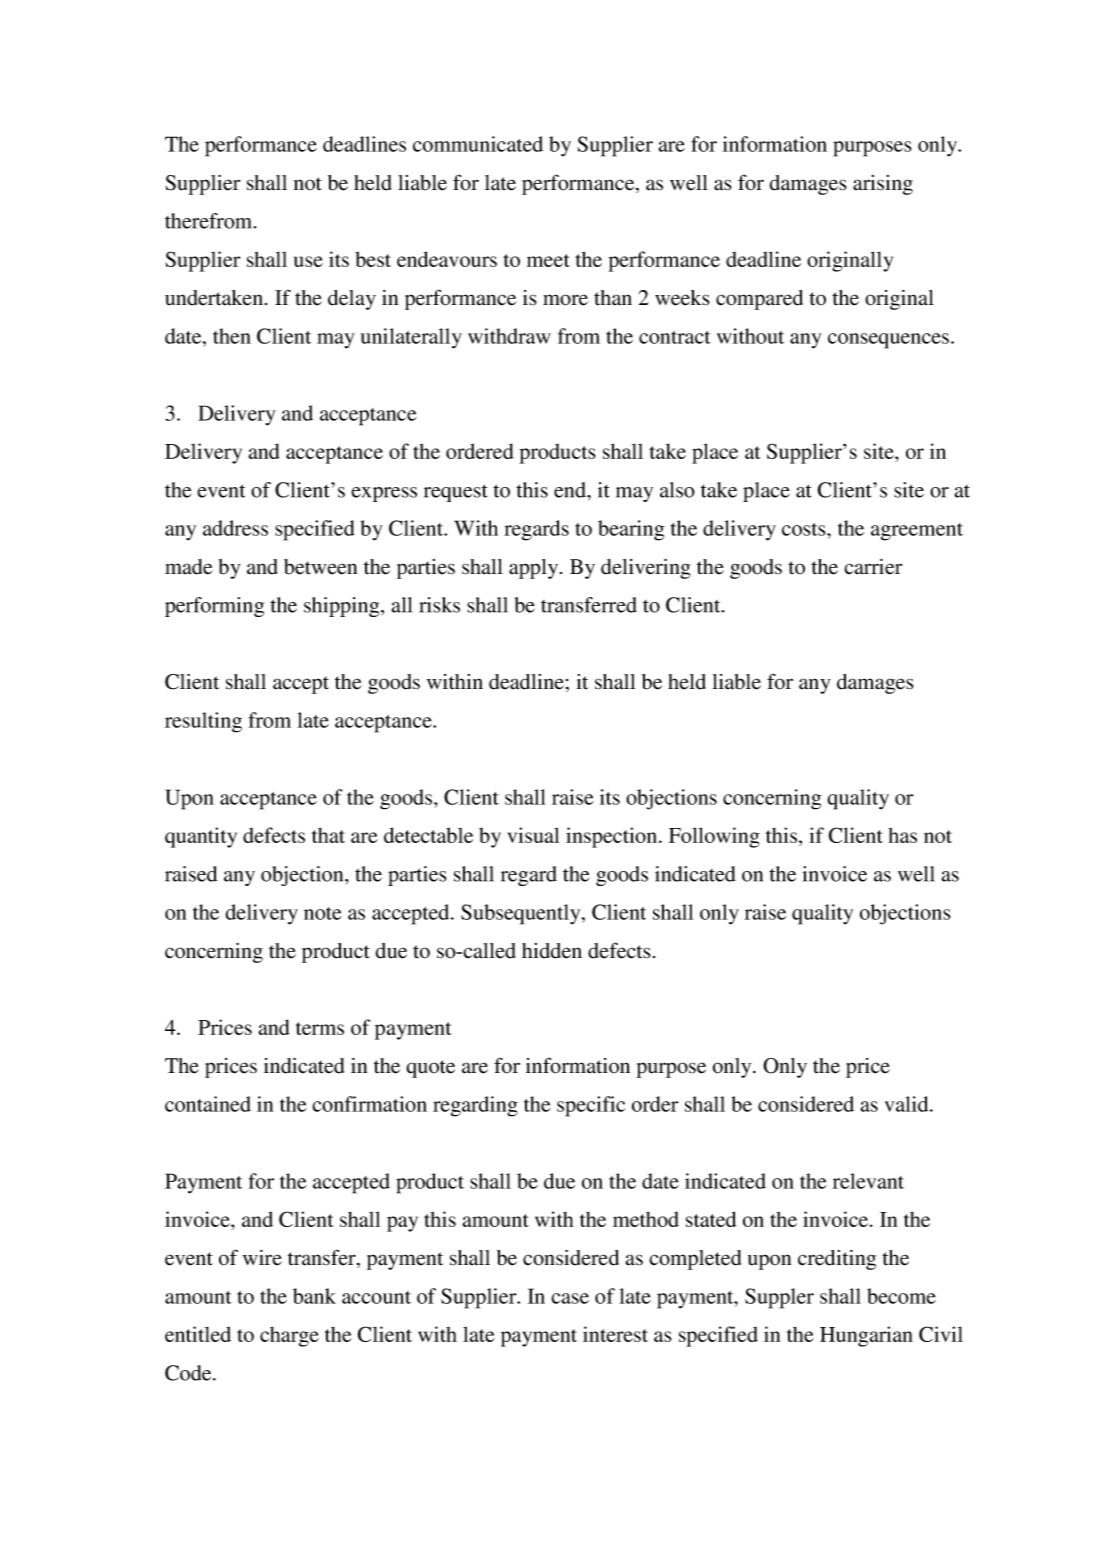  What do you see at coordinates (883, 185) in the screenshot?
I see `arising` at bounding box center [883, 185].
